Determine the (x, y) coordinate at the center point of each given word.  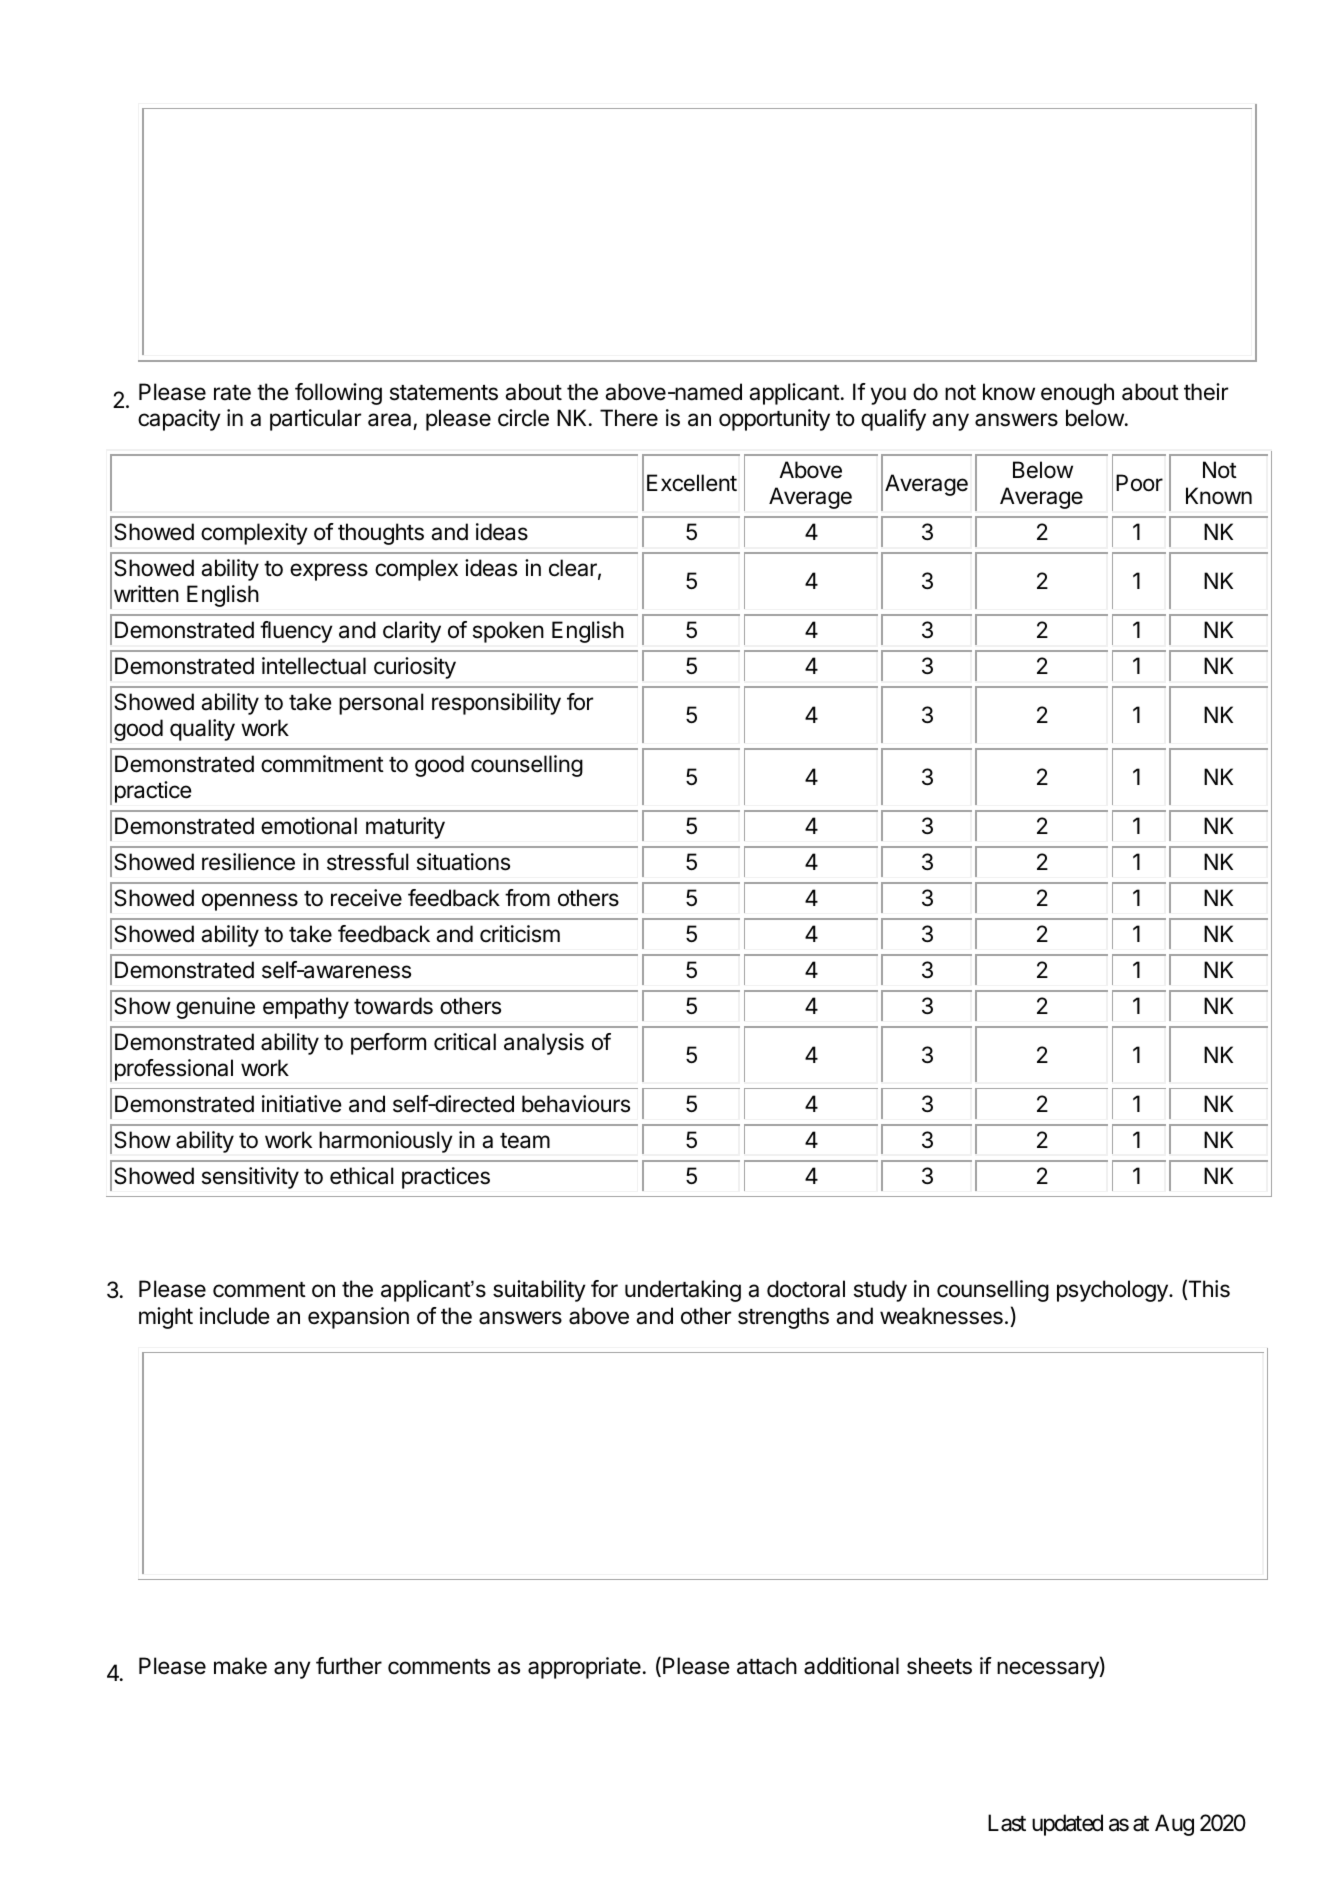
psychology (1113, 1291)
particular (315, 420)
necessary (1049, 1670)
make (240, 1666)
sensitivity (250, 1178)
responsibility (496, 704)
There (629, 418)
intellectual (314, 666)
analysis (544, 1044)
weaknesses (941, 1316)
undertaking (683, 1291)
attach (767, 1666)
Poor (1139, 483)
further (349, 1666)
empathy (306, 1008)
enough (1077, 394)
